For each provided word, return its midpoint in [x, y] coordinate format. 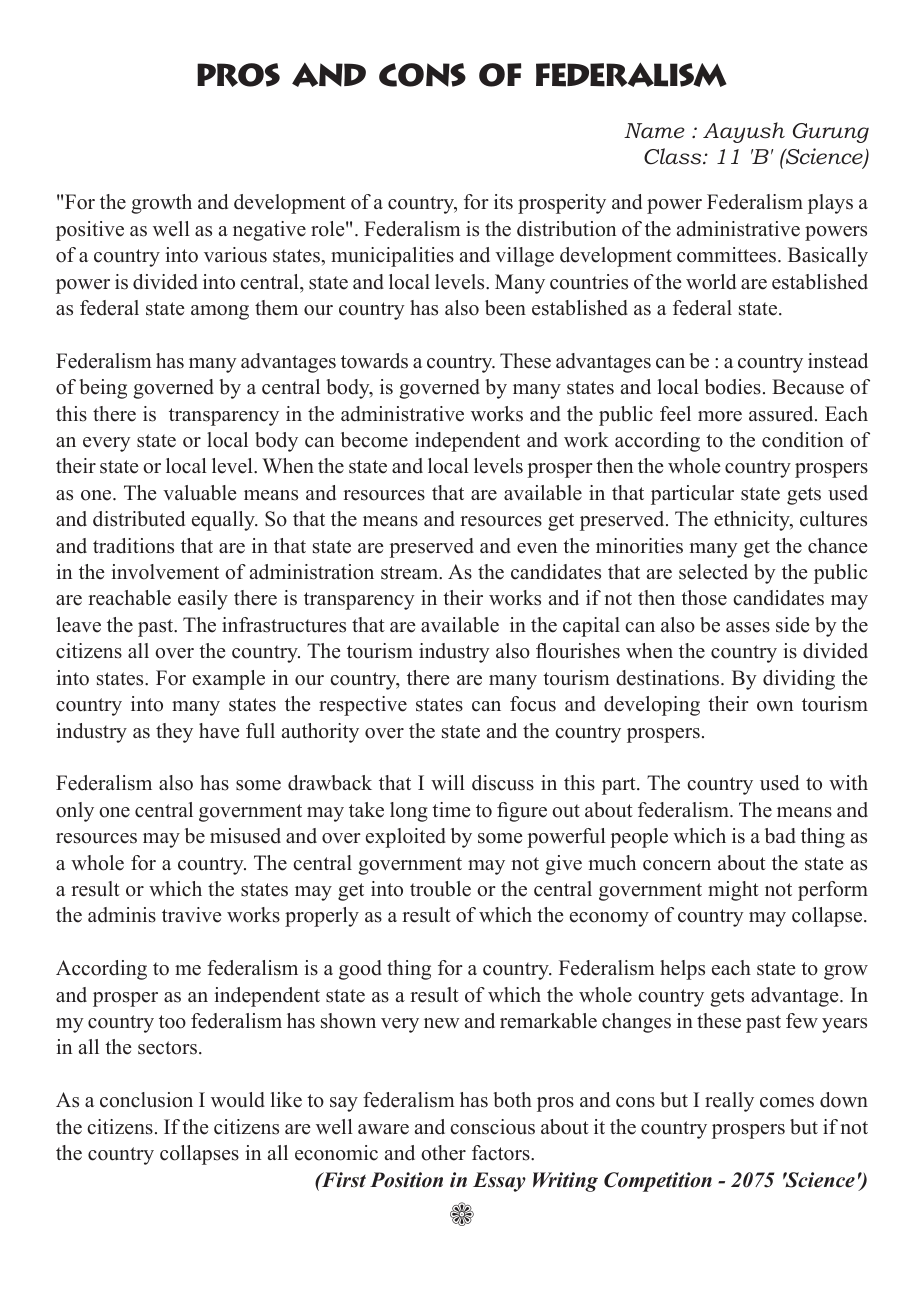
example [229, 680]
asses [748, 627]
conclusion [146, 1100]
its [503, 202]
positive [90, 231]
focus [533, 704]
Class [674, 156]
